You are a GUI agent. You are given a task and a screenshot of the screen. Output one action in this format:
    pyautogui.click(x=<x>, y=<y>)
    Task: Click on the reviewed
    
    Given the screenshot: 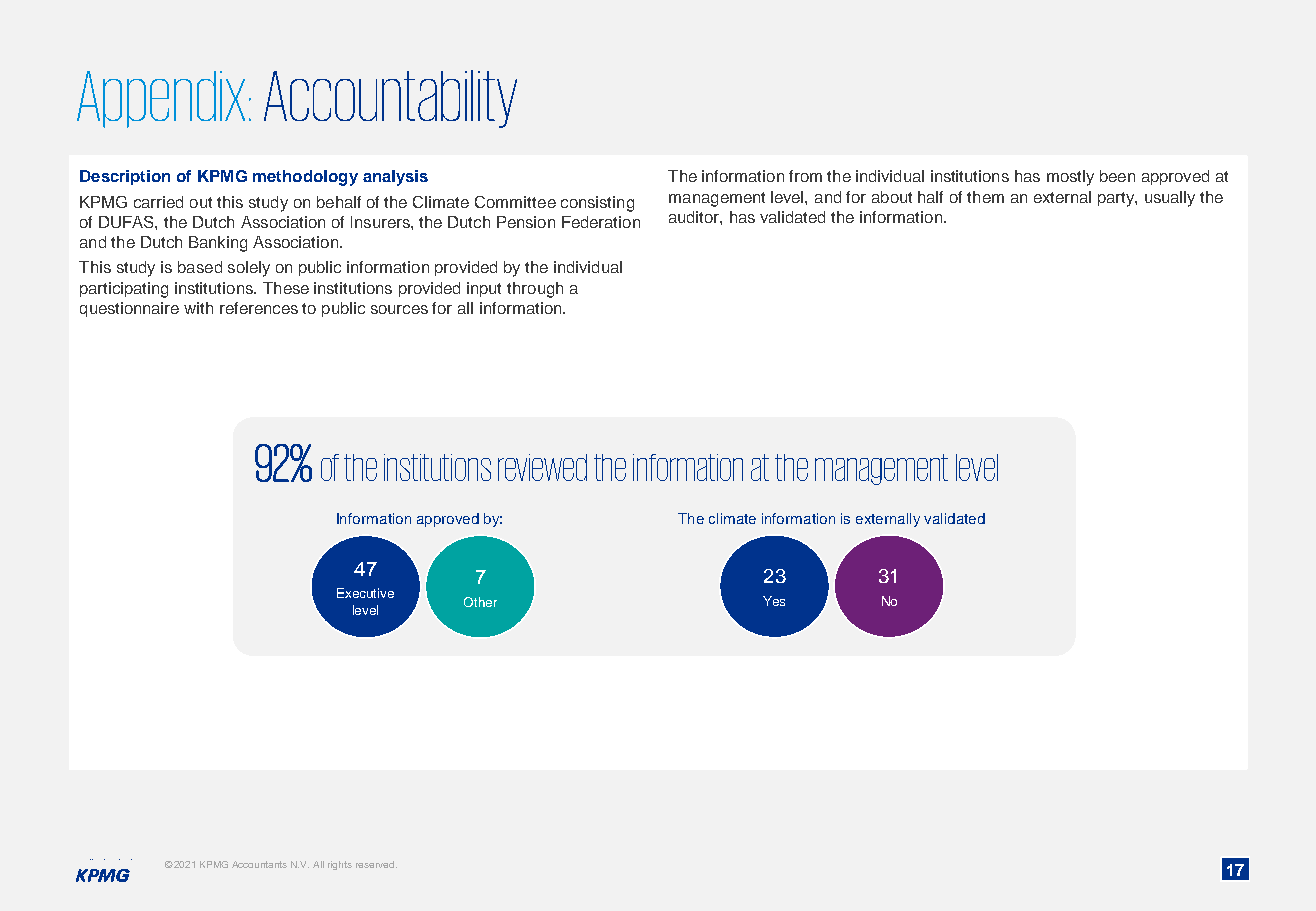 What is the action you would take?
    pyautogui.click(x=542, y=467)
